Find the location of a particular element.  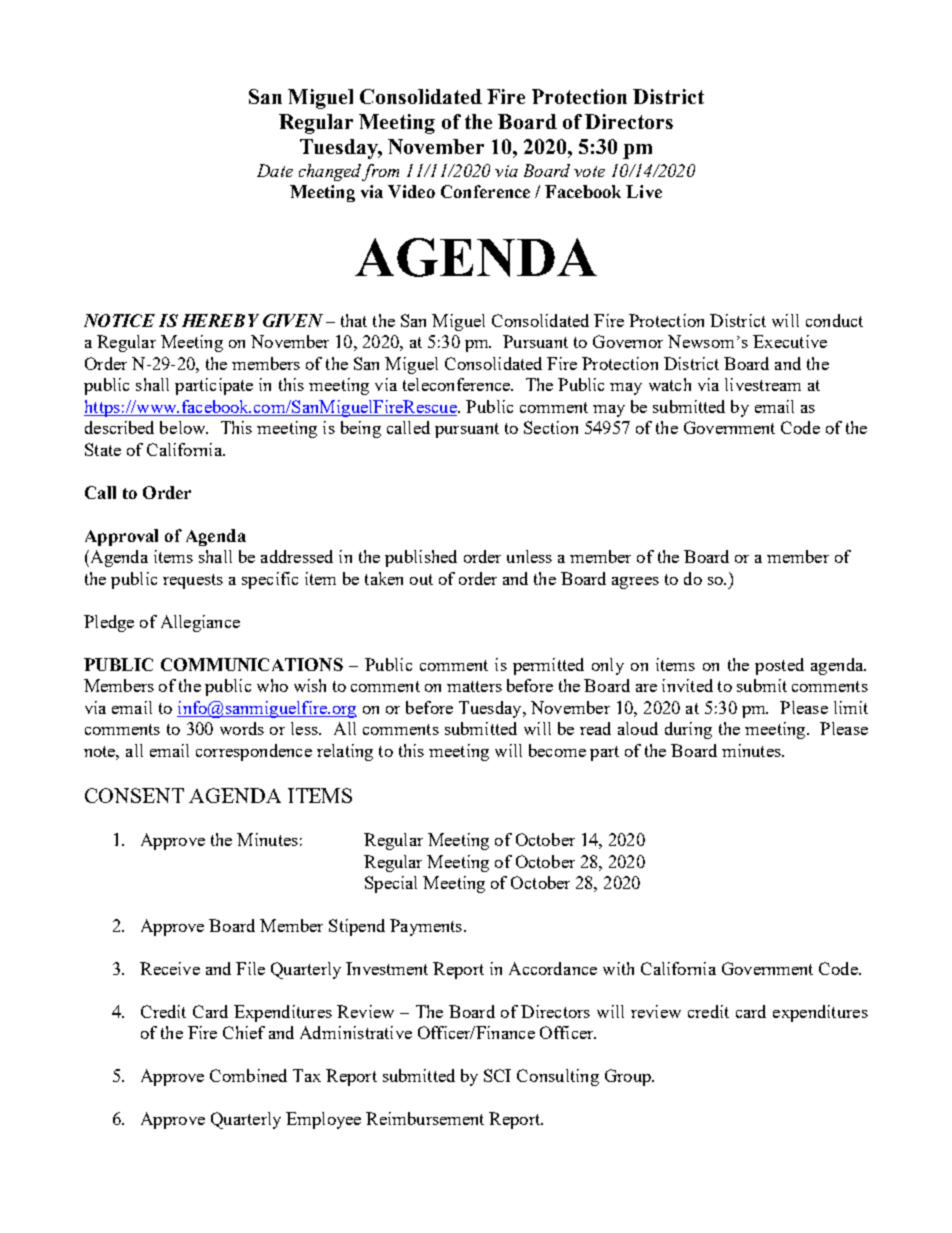

Allegiance is located at coordinates (200, 623).
